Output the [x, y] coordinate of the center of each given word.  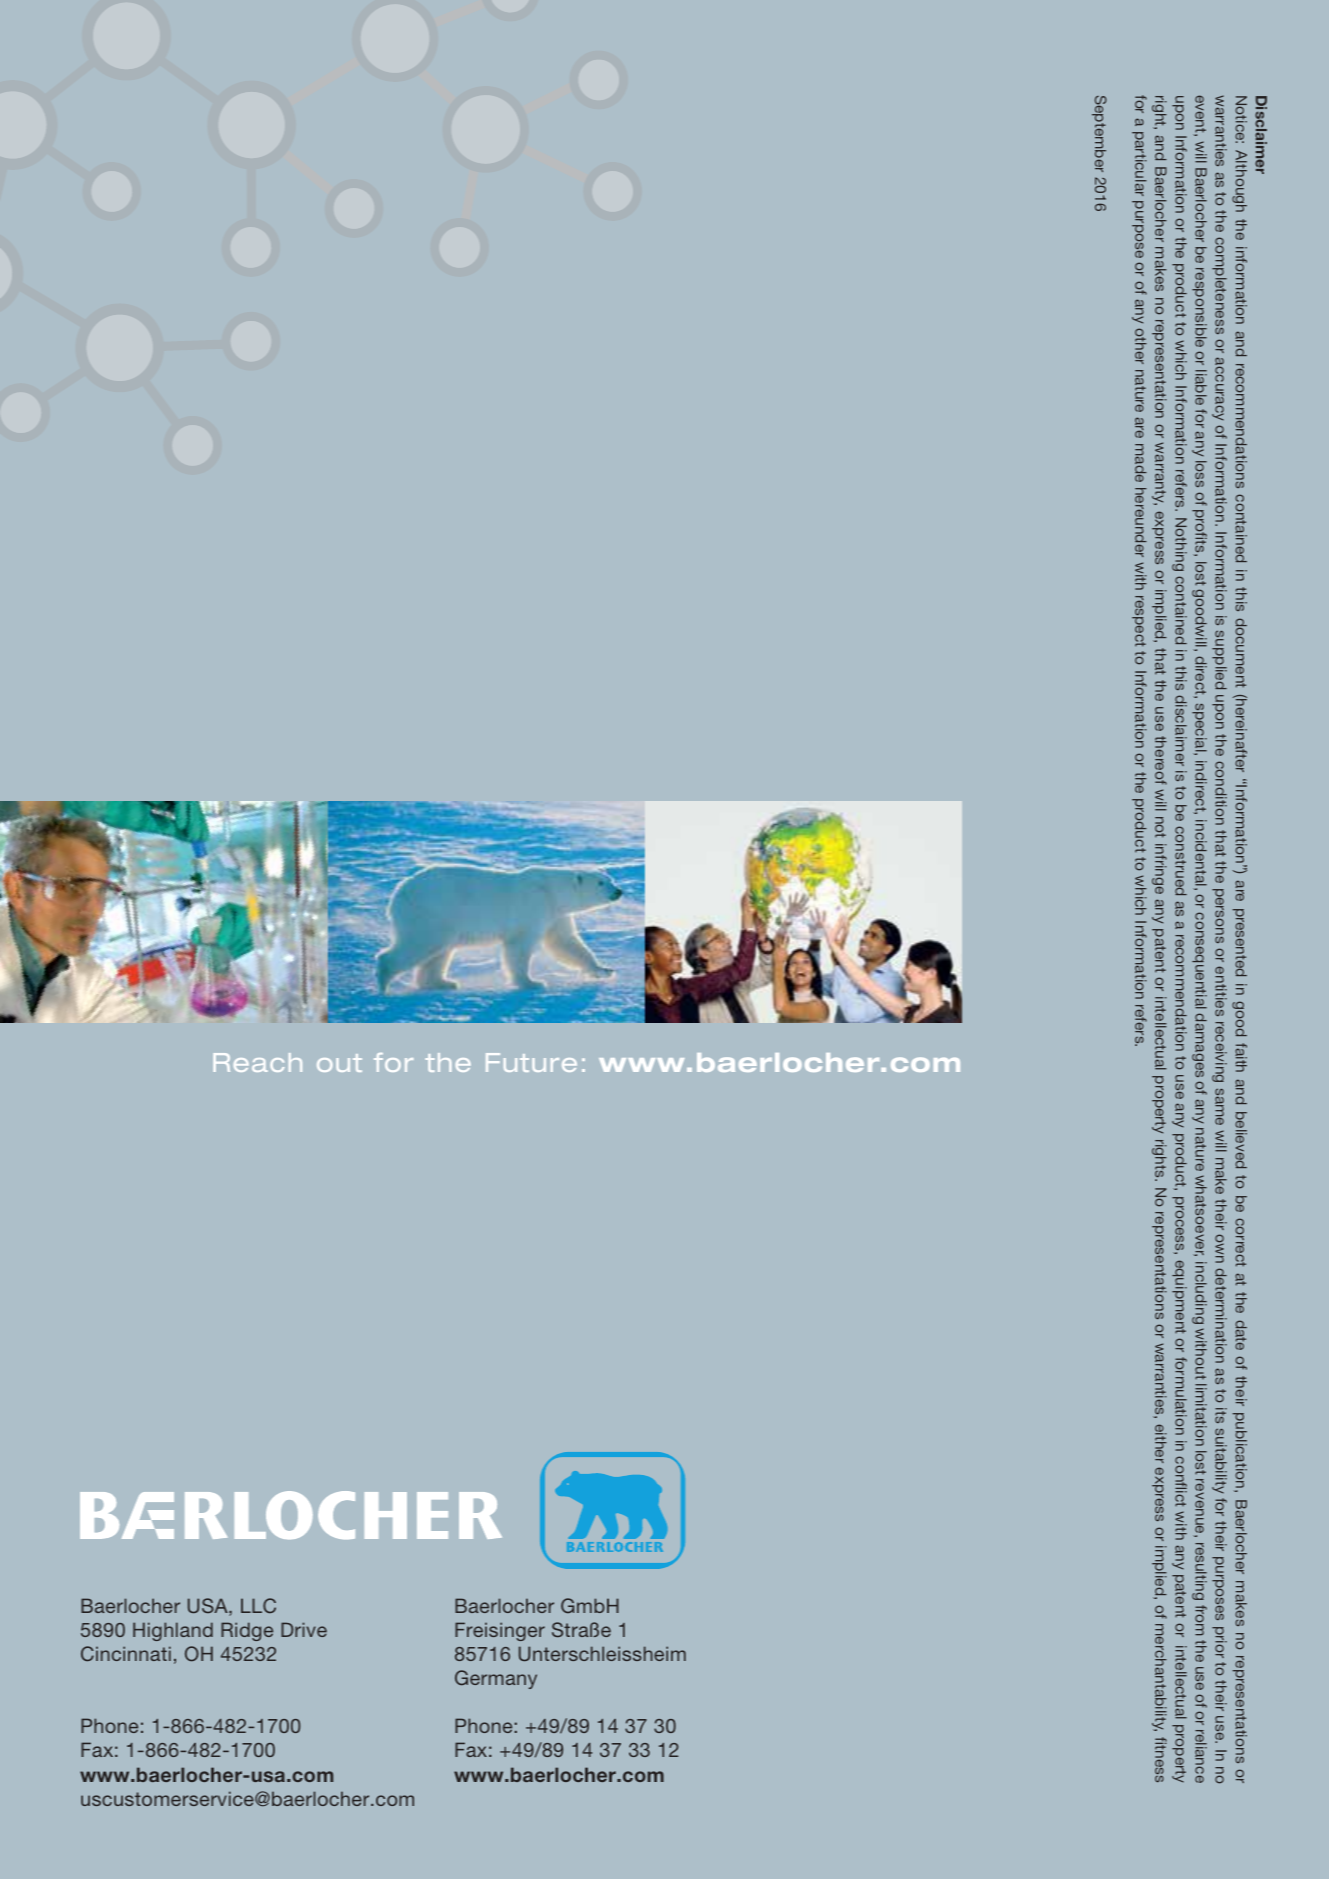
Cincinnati [126, 1654]
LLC [258, 1605]
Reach [257, 1062]
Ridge [247, 1631]
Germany [496, 1679]
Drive [304, 1629]
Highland [173, 1631]
